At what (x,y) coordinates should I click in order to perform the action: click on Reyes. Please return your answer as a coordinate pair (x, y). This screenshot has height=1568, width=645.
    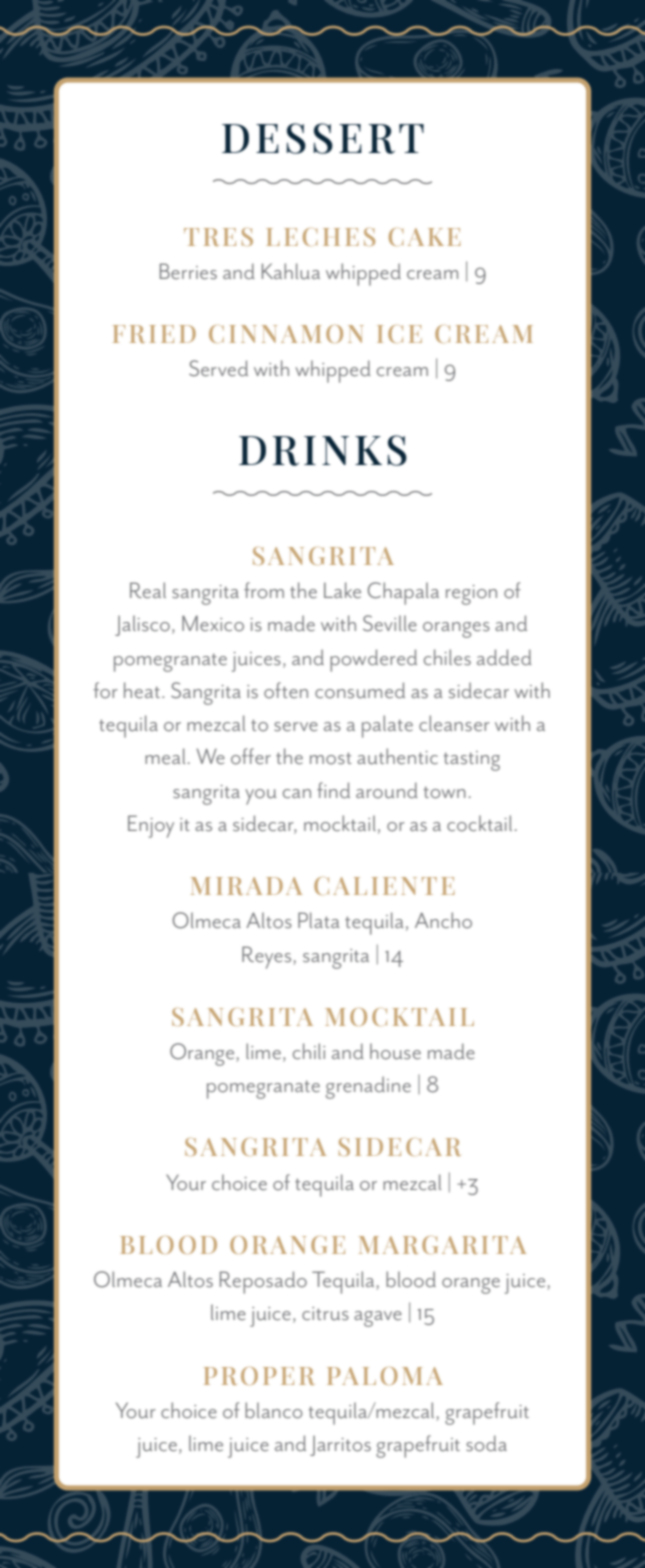
    Looking at the image, I should click on (268, 957).
